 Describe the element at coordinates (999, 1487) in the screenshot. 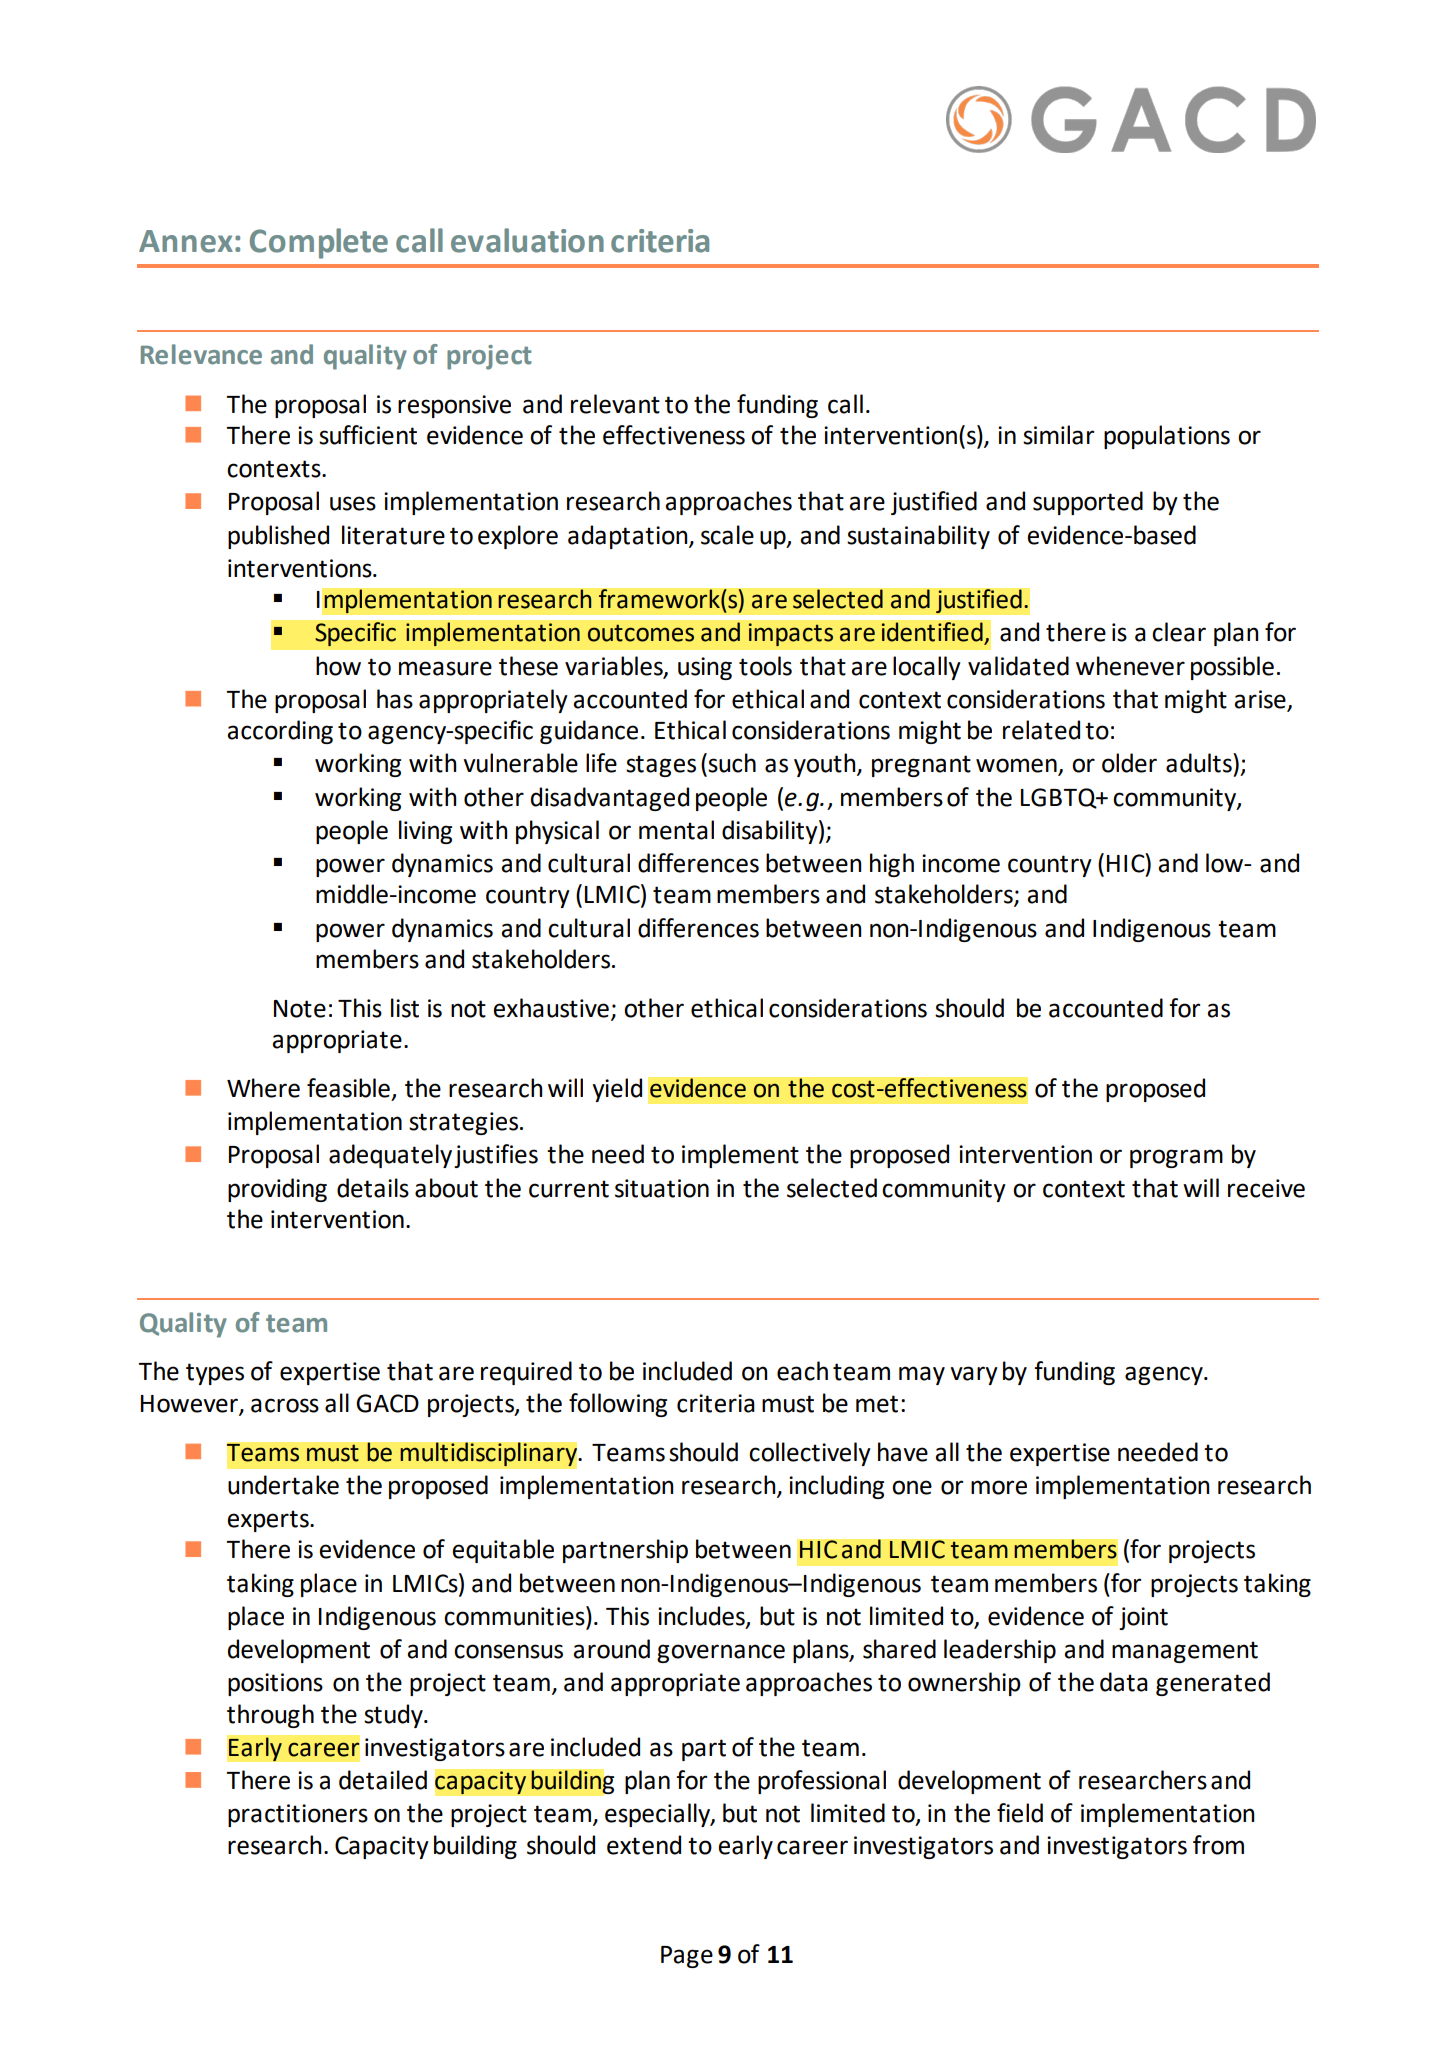

I see `more` at that location.
